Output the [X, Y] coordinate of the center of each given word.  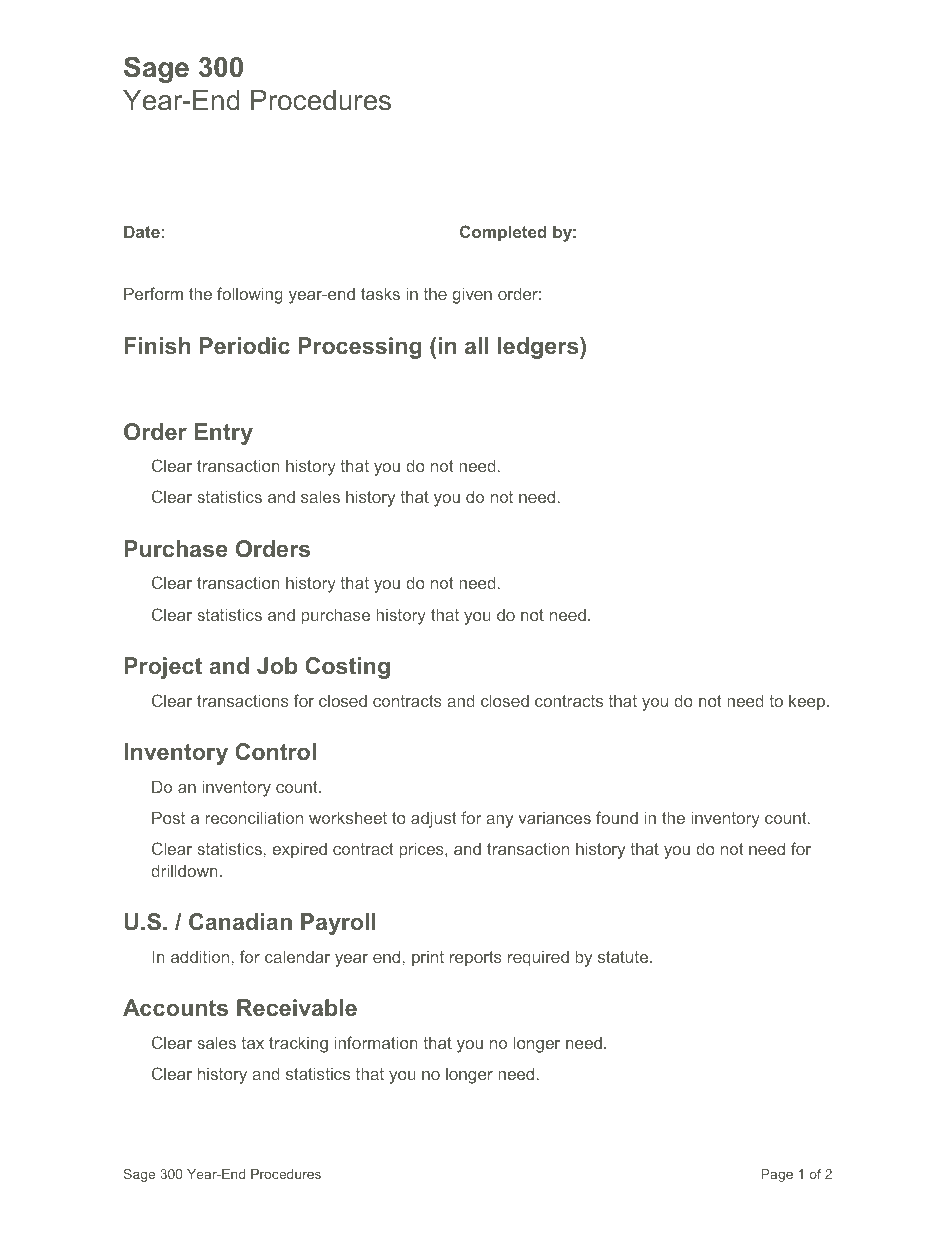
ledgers [539, 348]
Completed [503, 233]
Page [777, 1175]
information [376, 1042]
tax [252, 1043]
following [250, 295]
